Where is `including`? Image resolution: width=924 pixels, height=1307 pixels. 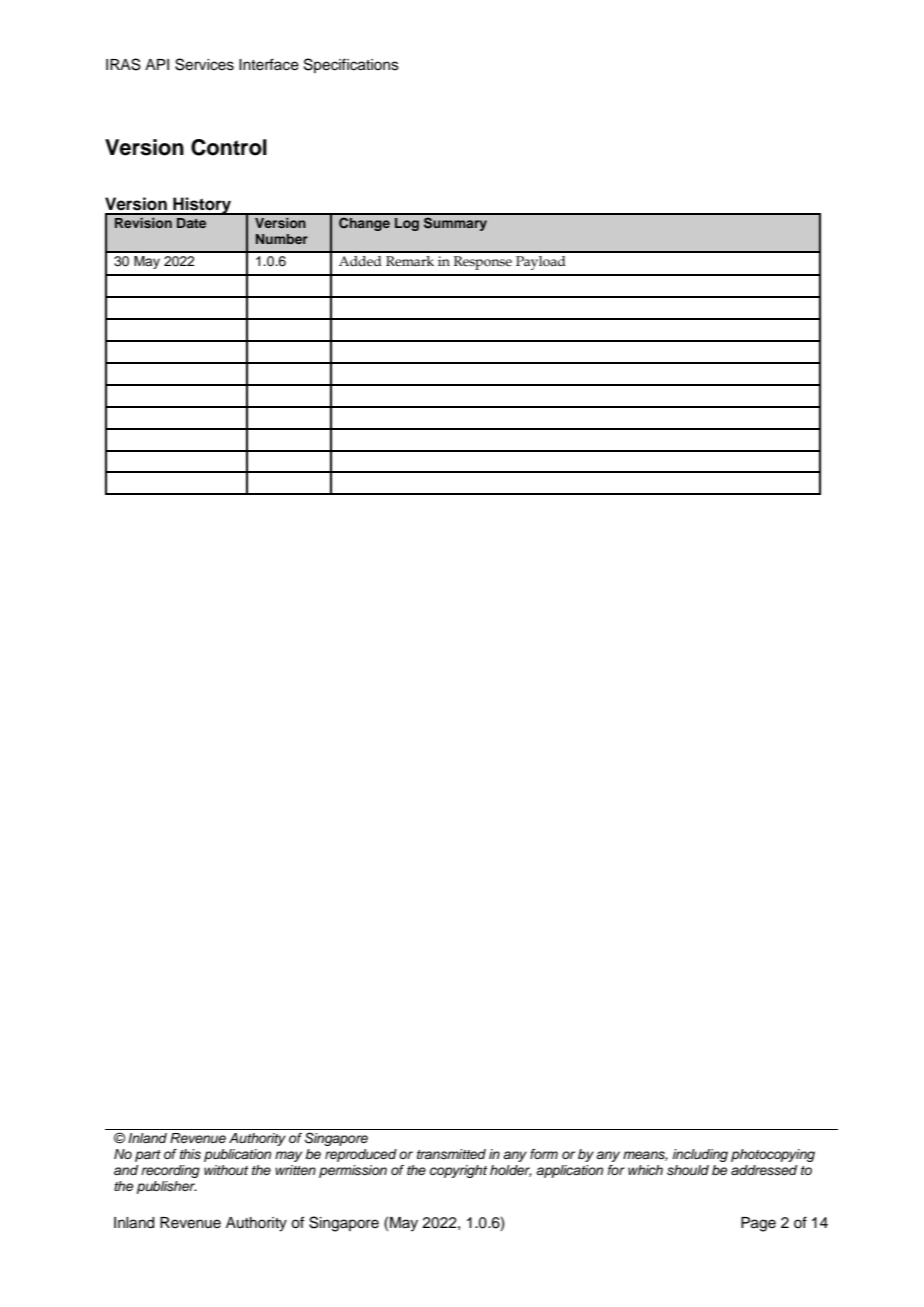 including is located at coordinates (700, 1155).
